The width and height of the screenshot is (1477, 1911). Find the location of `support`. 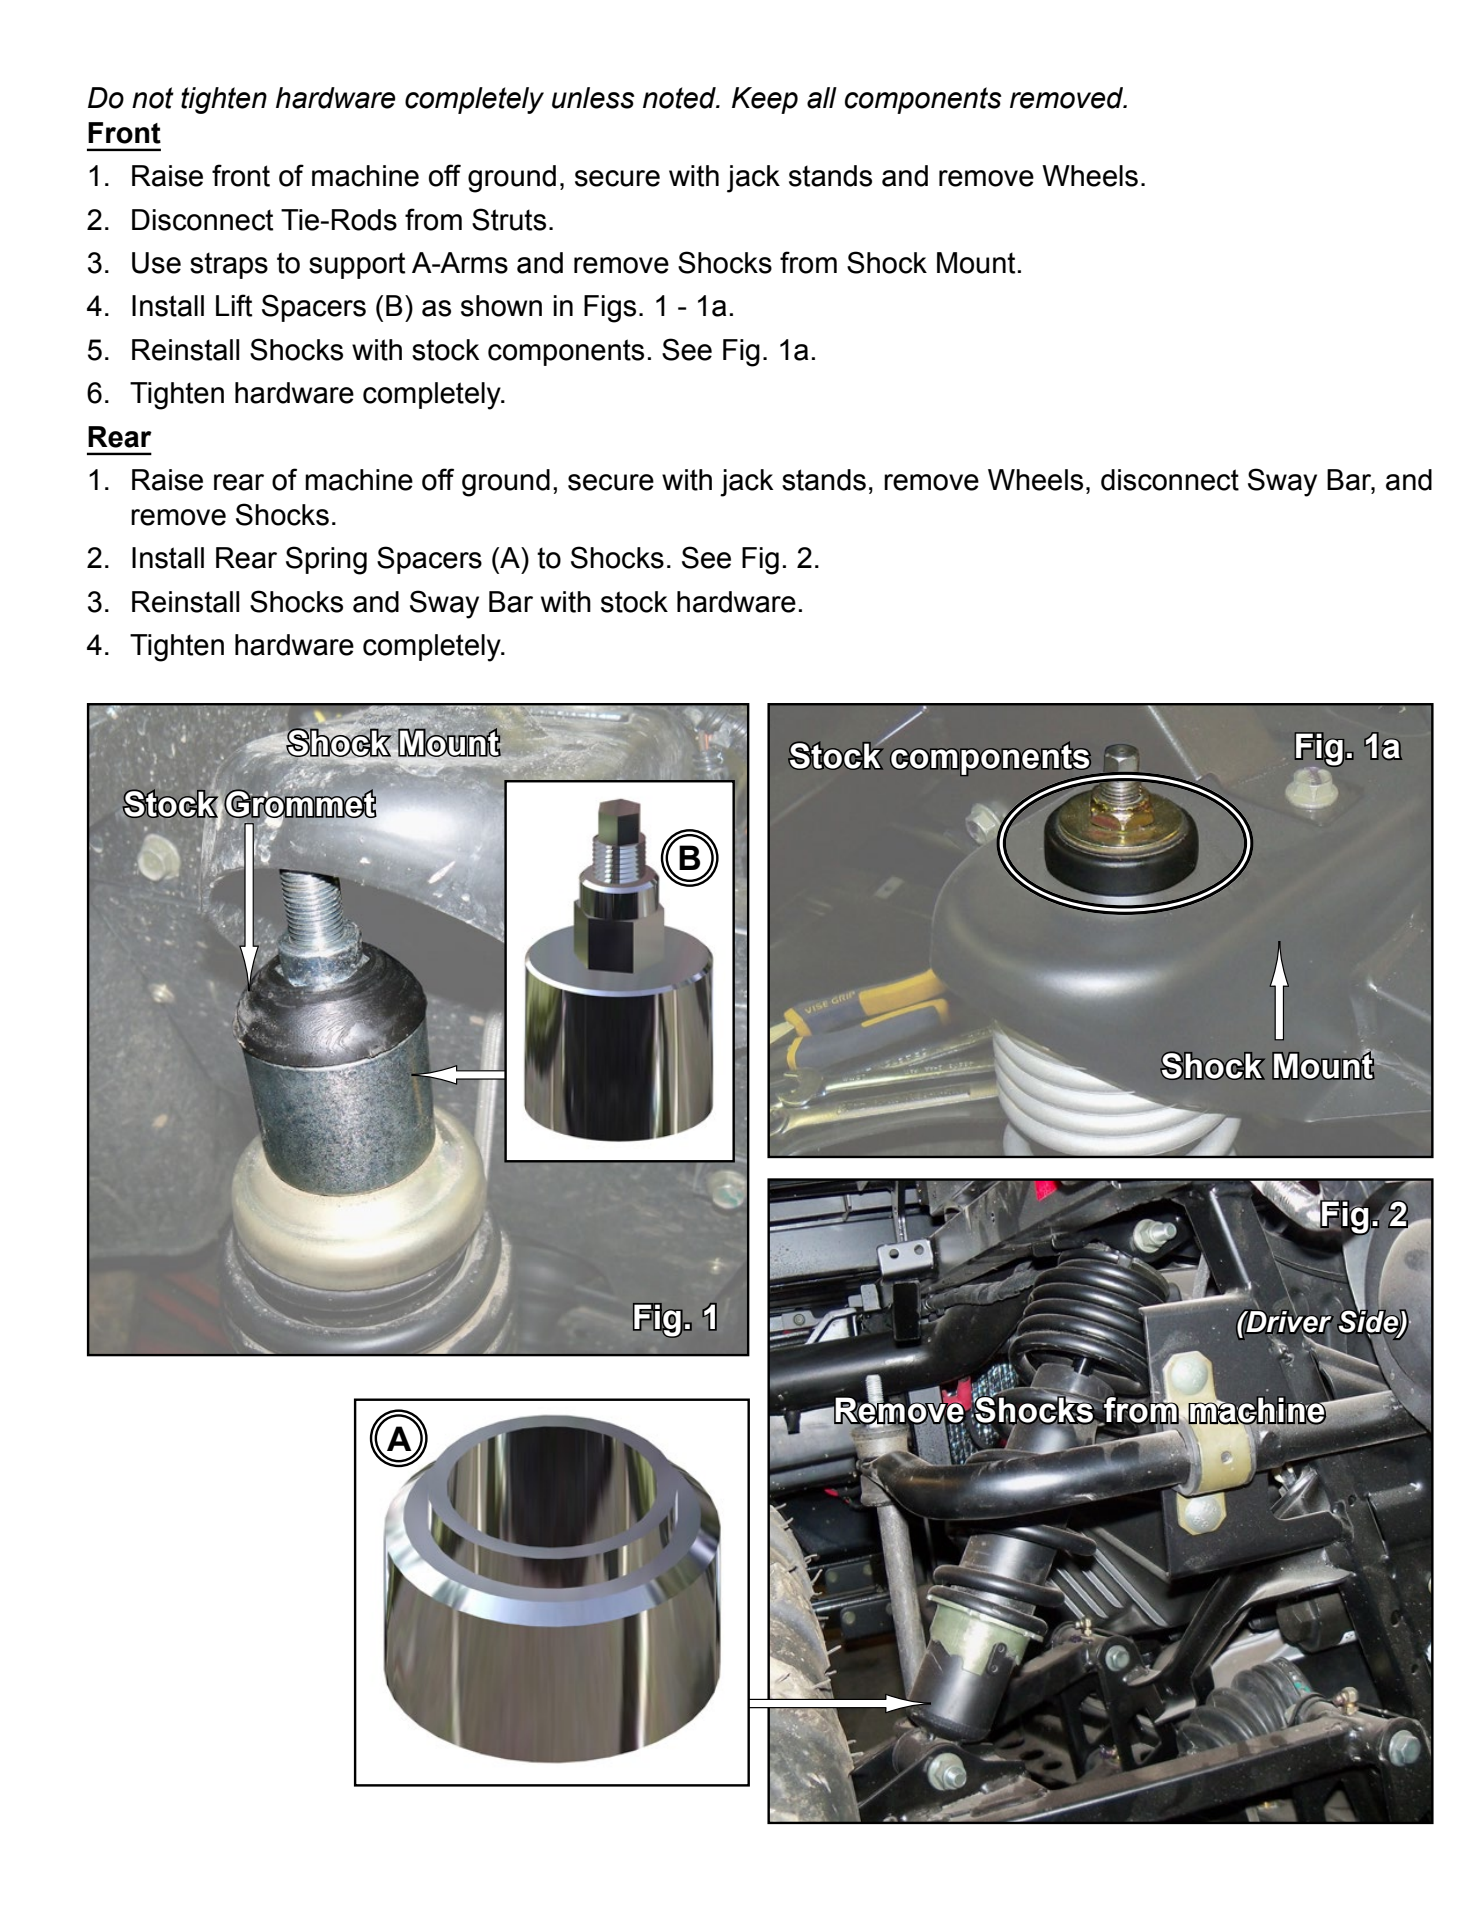

support is located at coordinates (357, 265).
